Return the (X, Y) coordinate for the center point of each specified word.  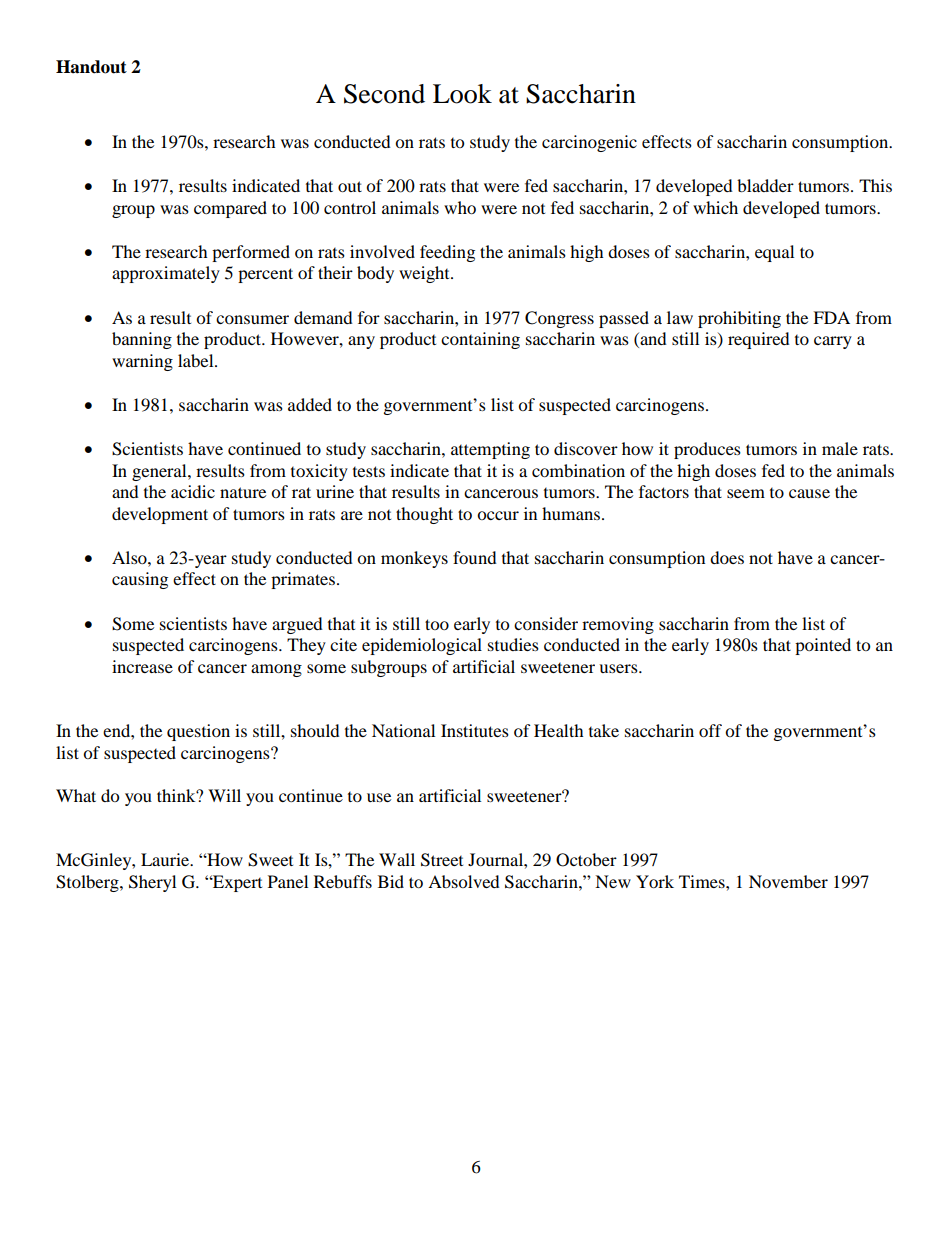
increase (142, 666)
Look (462, 94)
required (759, 340)
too (437, 624)
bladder (765, 185)
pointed (823, 646)
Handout (91, 67)
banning (142, 340)
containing (480, 340)
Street (442, 860)
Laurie (166, 859)
